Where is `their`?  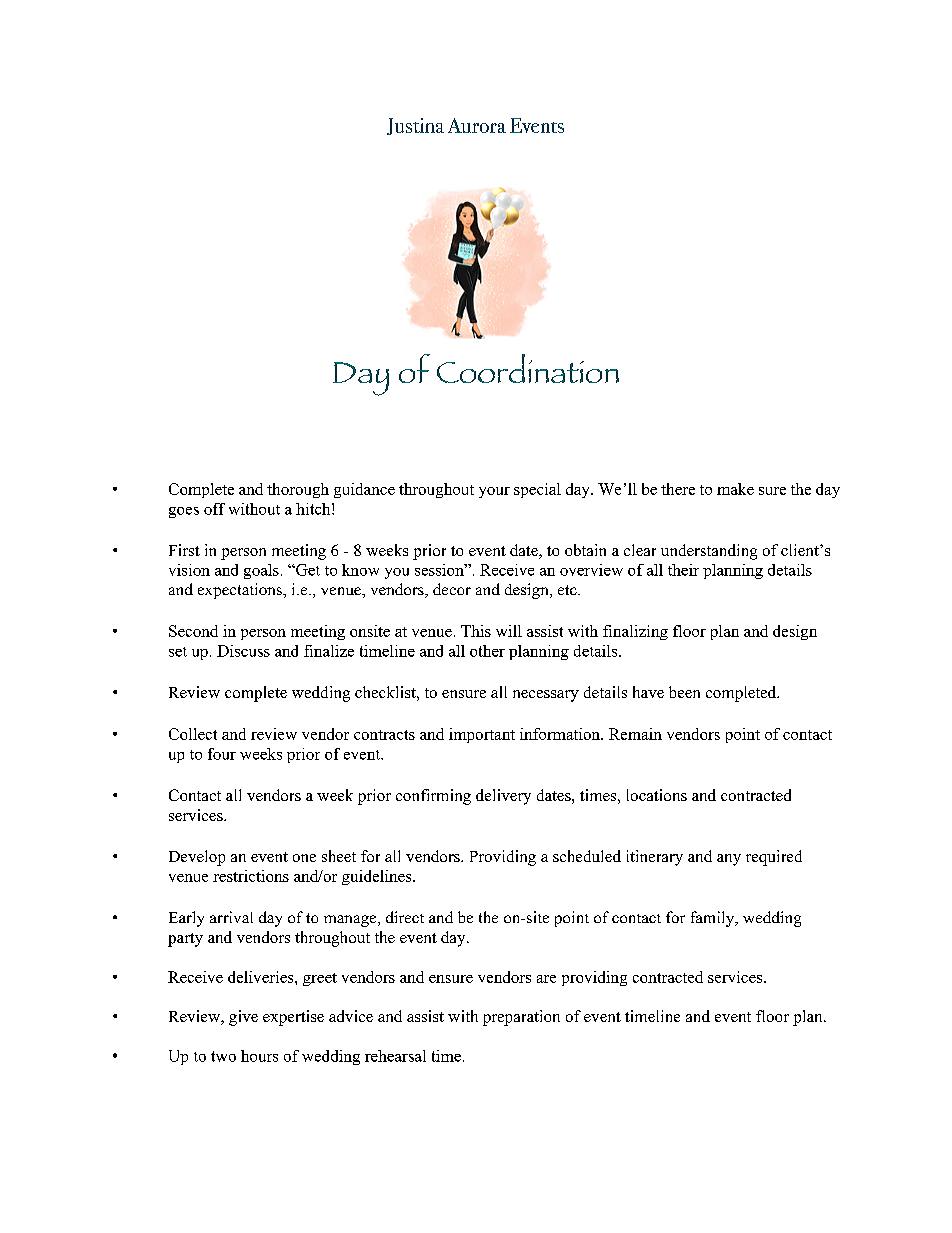 their is located at coordinates (683, 570).
